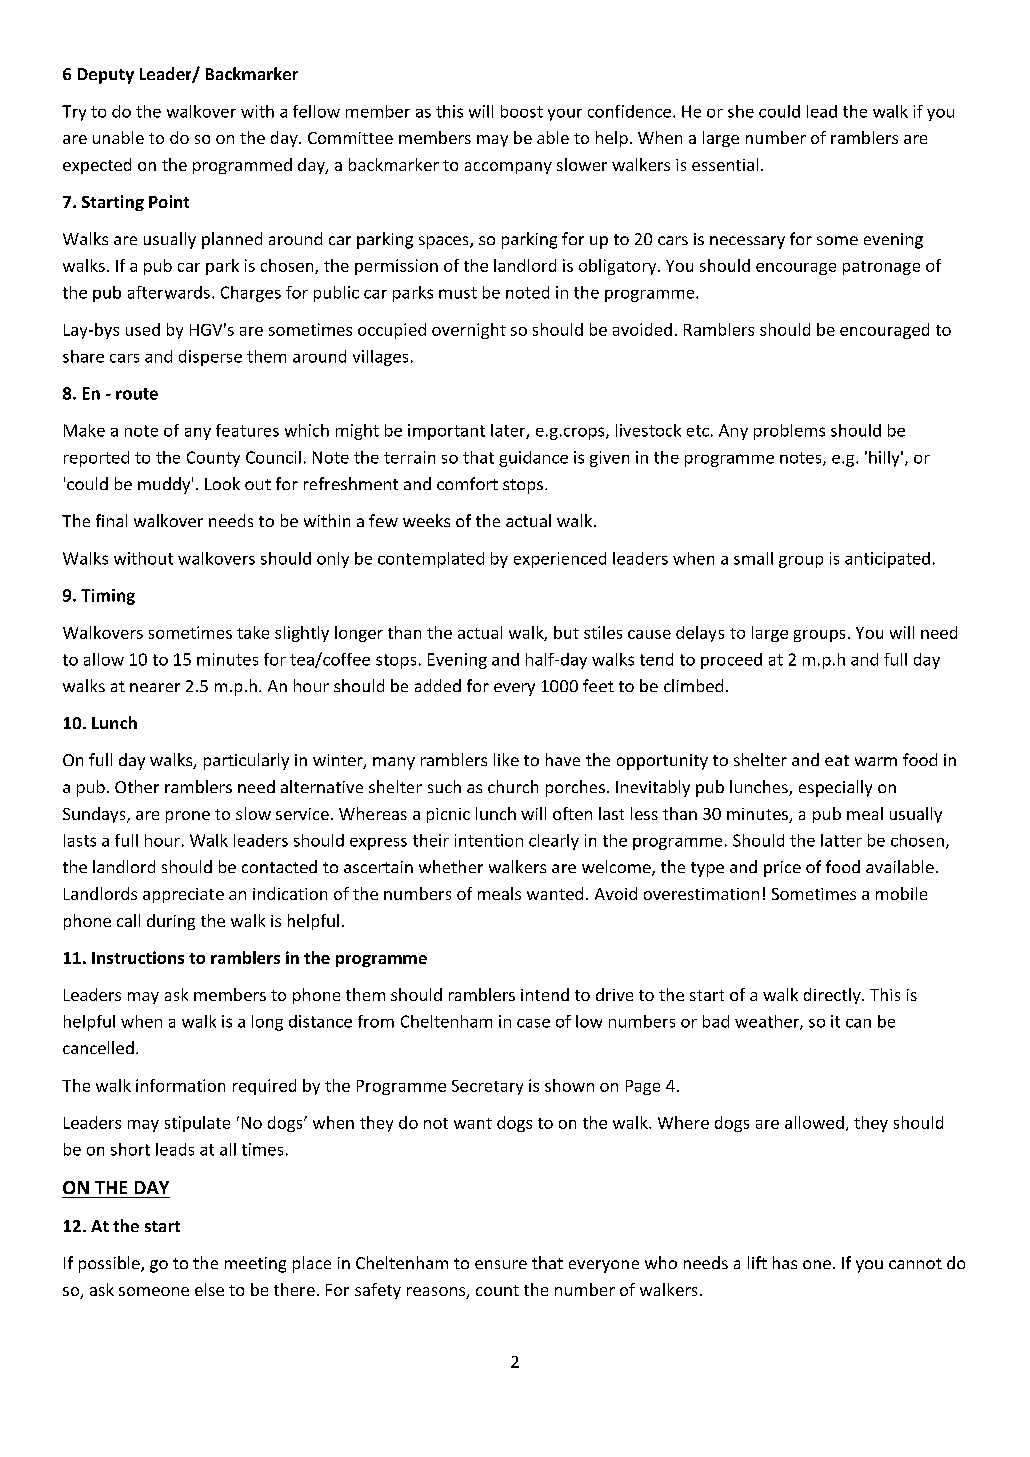  What do you see at coordinates (209, 1289) in the screenshot?
I see `else` at bounding box center [209, 1289].
